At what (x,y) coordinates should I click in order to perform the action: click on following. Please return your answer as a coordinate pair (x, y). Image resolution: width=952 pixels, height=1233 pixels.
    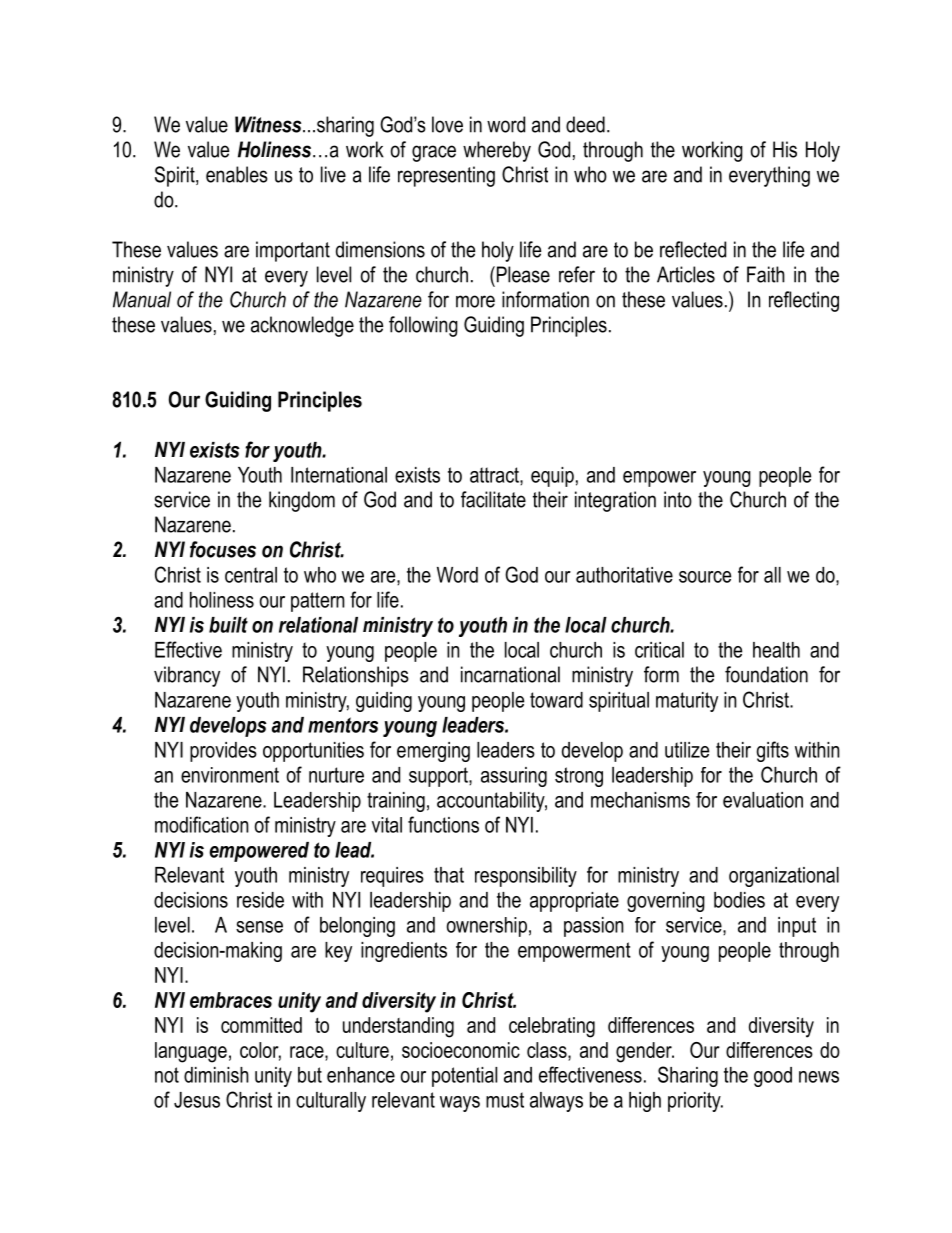
    Looking at the image, I should click on (423, 326).
